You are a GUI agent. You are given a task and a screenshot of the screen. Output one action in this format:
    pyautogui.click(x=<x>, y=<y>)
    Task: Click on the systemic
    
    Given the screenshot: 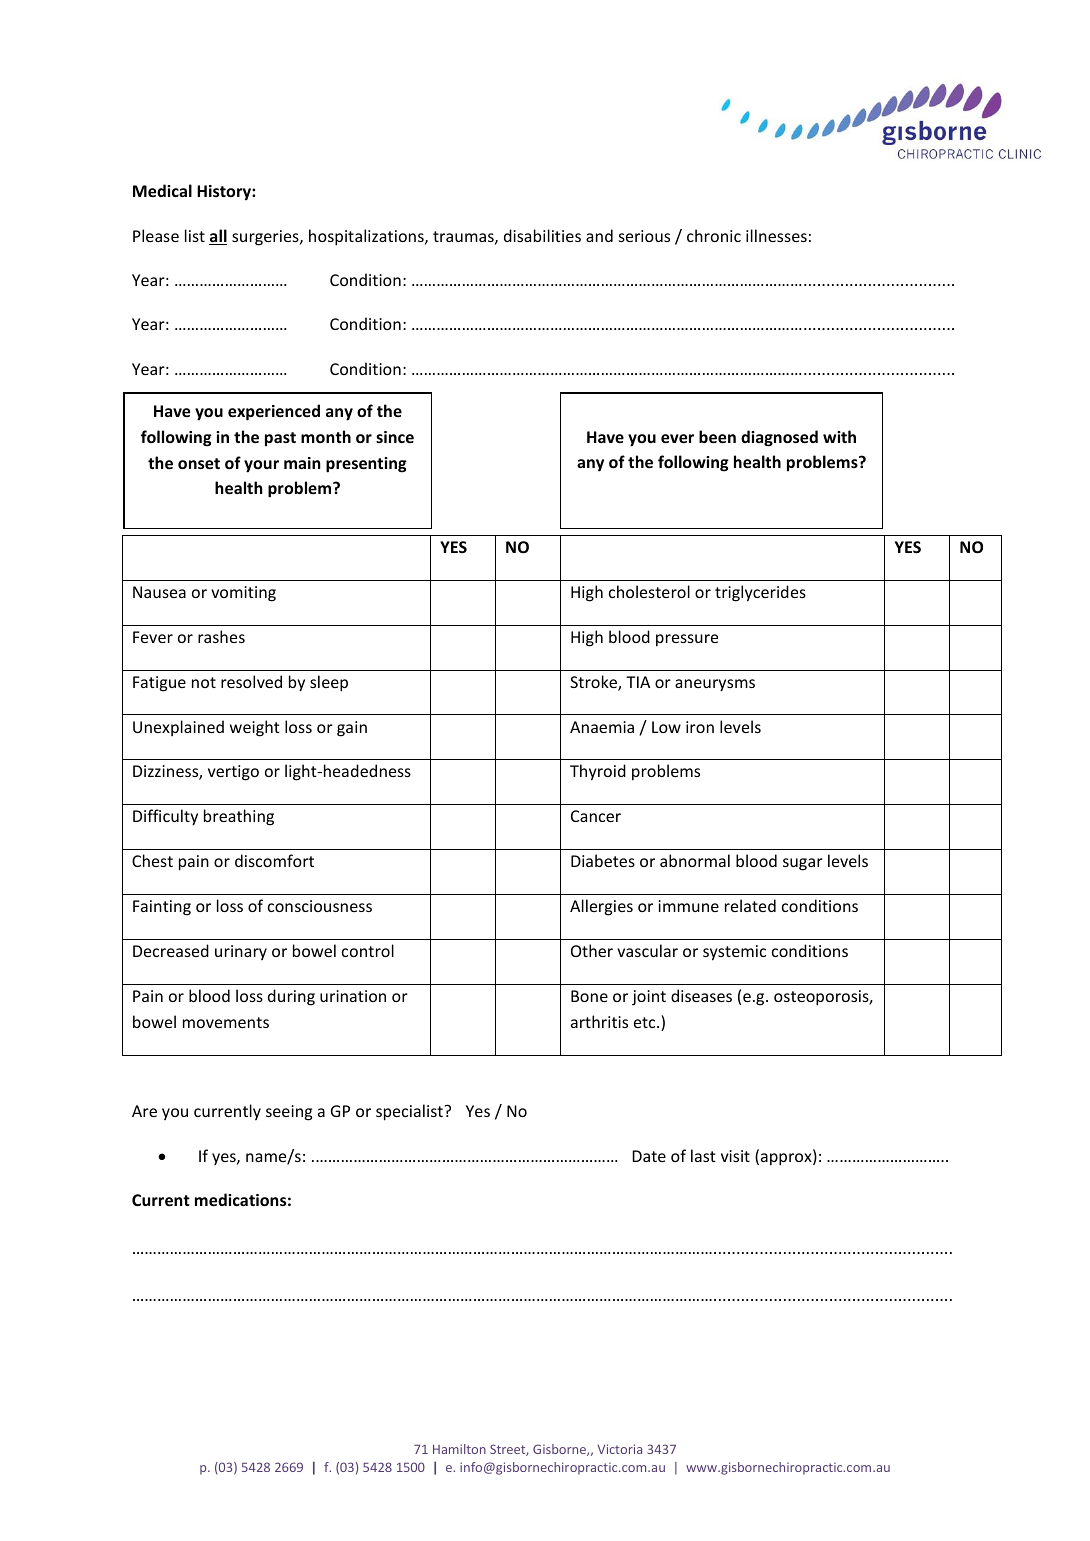 What is the action you would take?
    pyautogui.click(x=734, y=953)
